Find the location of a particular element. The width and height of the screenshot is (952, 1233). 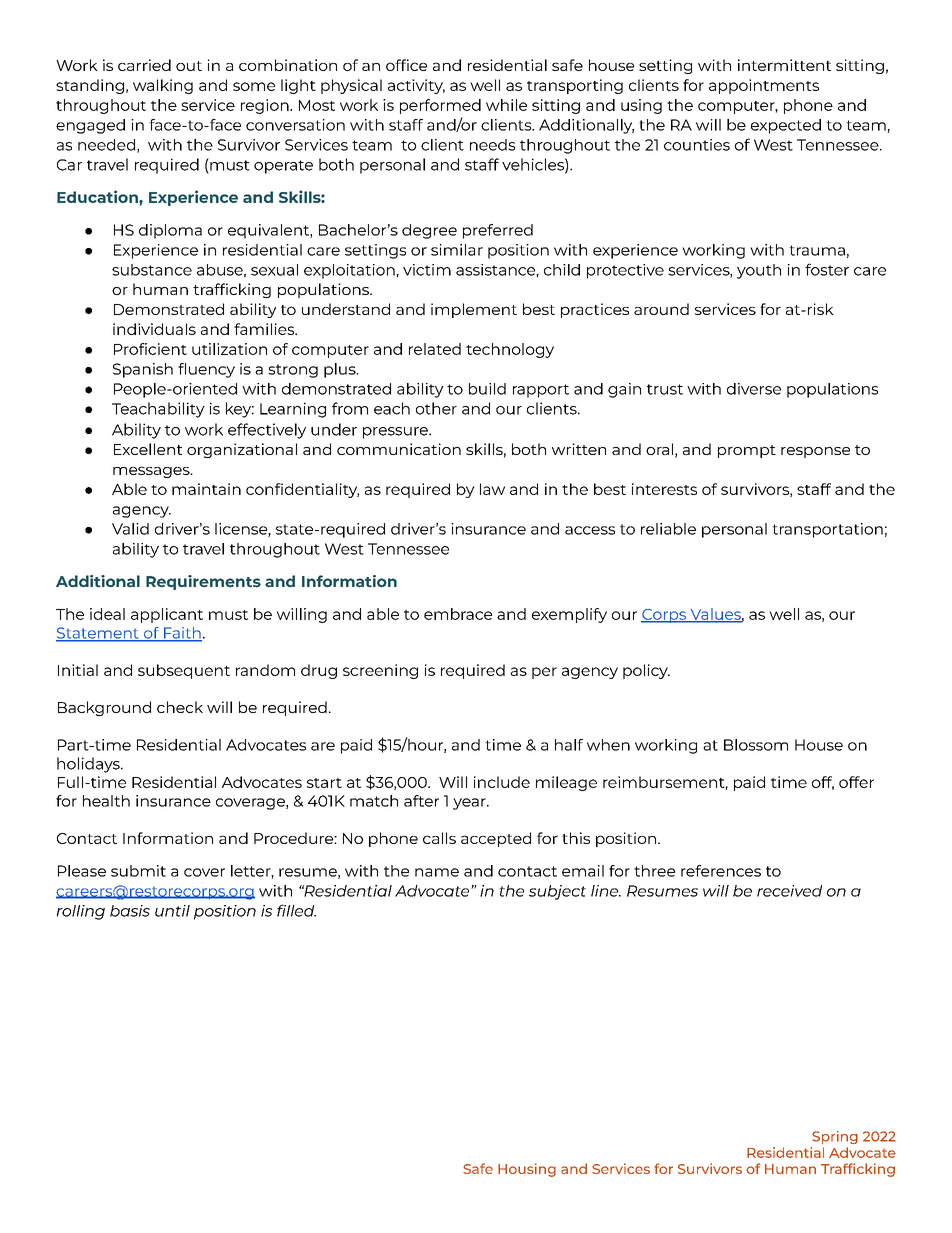

transportation is located at coordinates (827, 530).
